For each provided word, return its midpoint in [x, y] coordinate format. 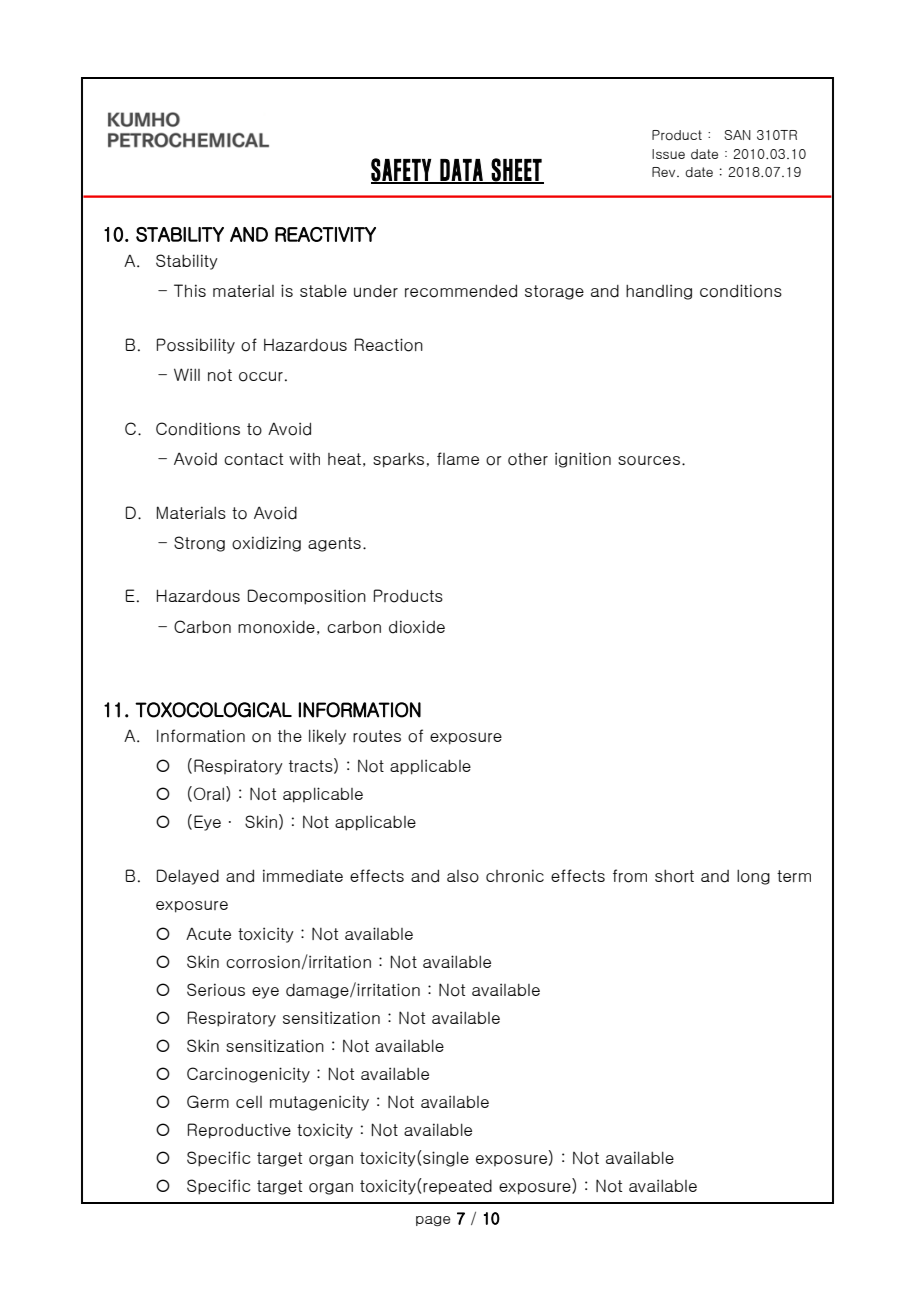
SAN [737, 135]
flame [458, 458]
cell [249, 1102]
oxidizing [266, 544]
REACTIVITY [325, 234]
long [753, 877]
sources [649, 460]
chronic [515, 876]
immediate [303, 876]
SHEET [517, 170]
